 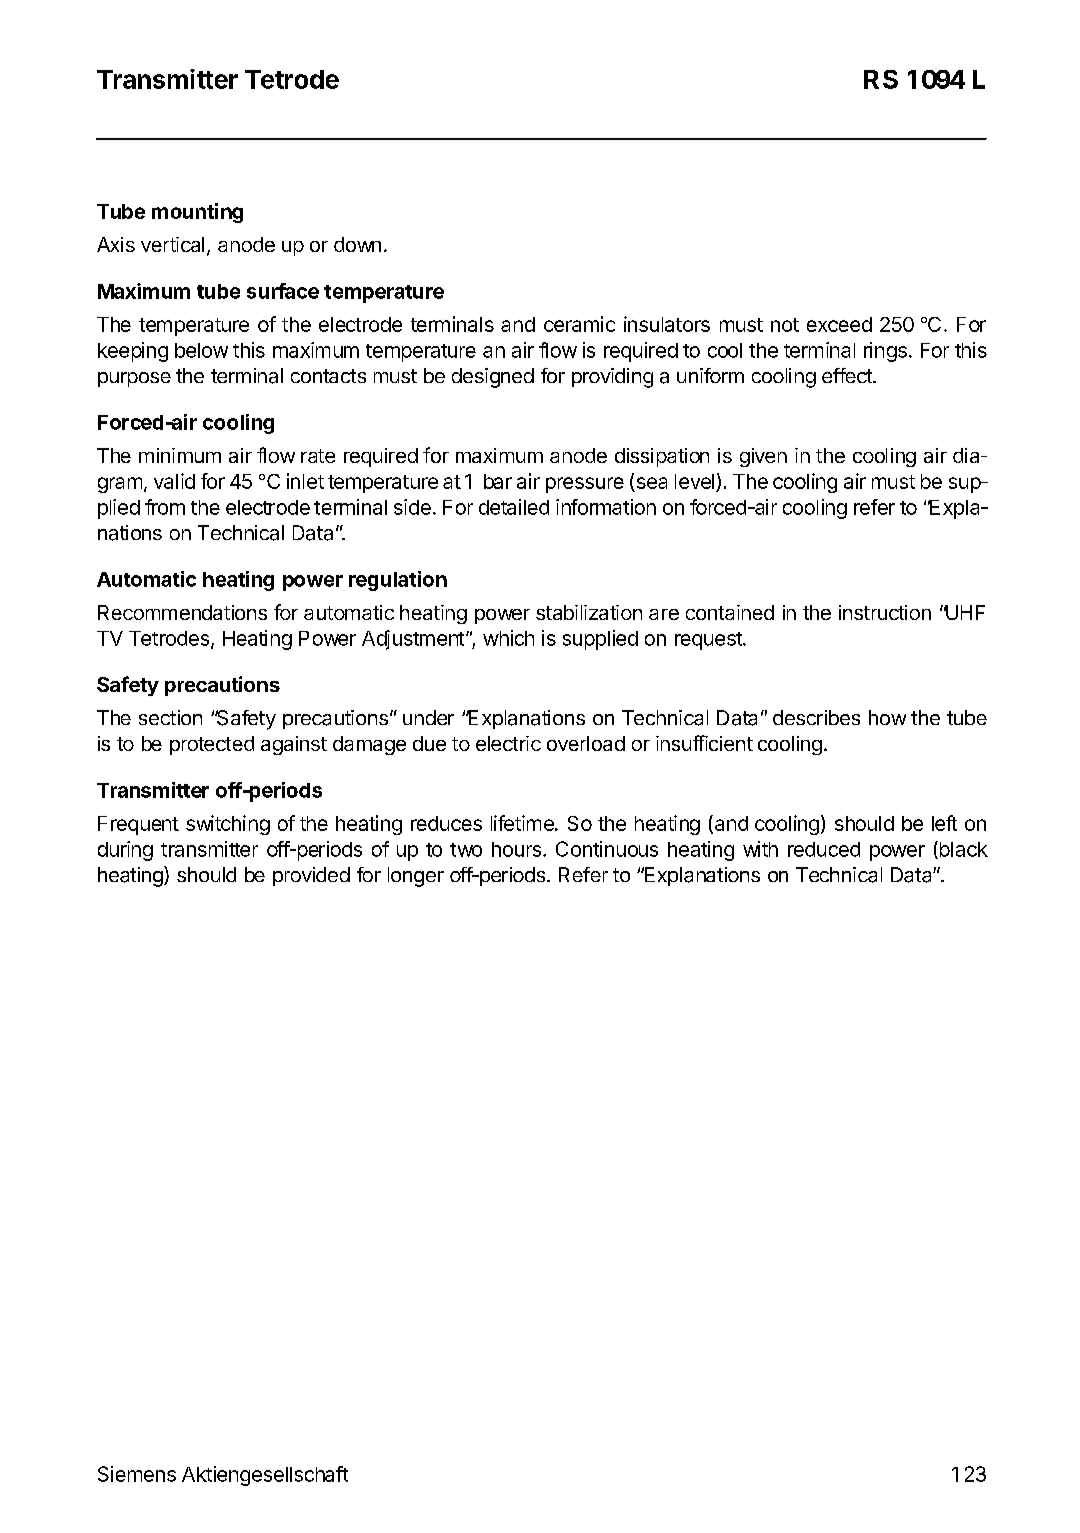 What do you see at coordinates (885, 612) in the document?
I see `instruction` at bounding box center [885, 612].
